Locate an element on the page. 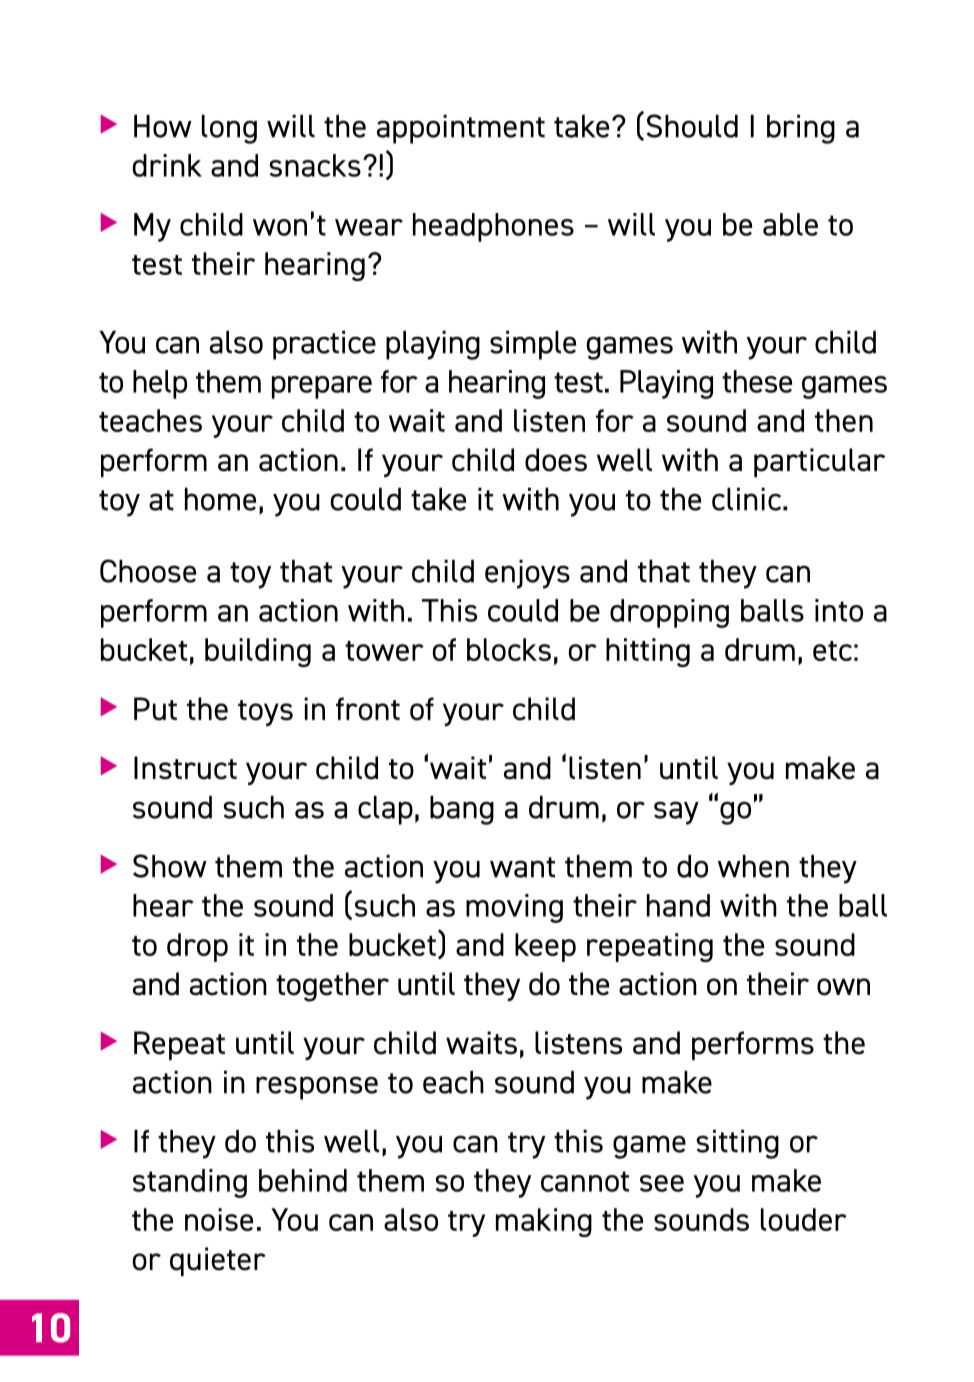 The width and height of the page is (974, 1382). making is located at coordinates (544, 1222).
